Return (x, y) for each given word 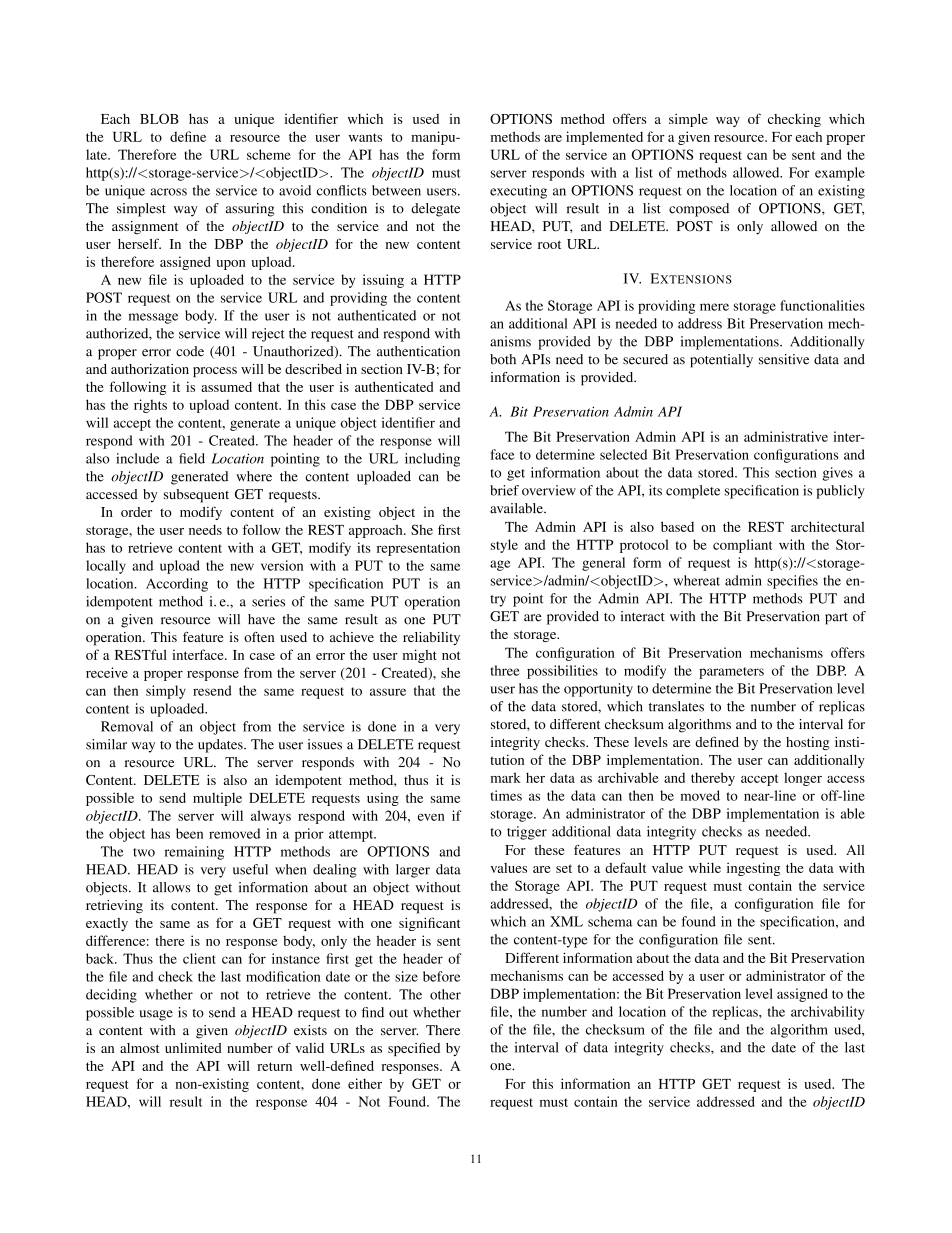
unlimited (193, 1048)
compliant (742, 546)
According (177, 585)
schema (610, 921)
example (840, 174)
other (445, 994)
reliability (431, 638)
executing (518, 192)
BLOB (159, 118)
